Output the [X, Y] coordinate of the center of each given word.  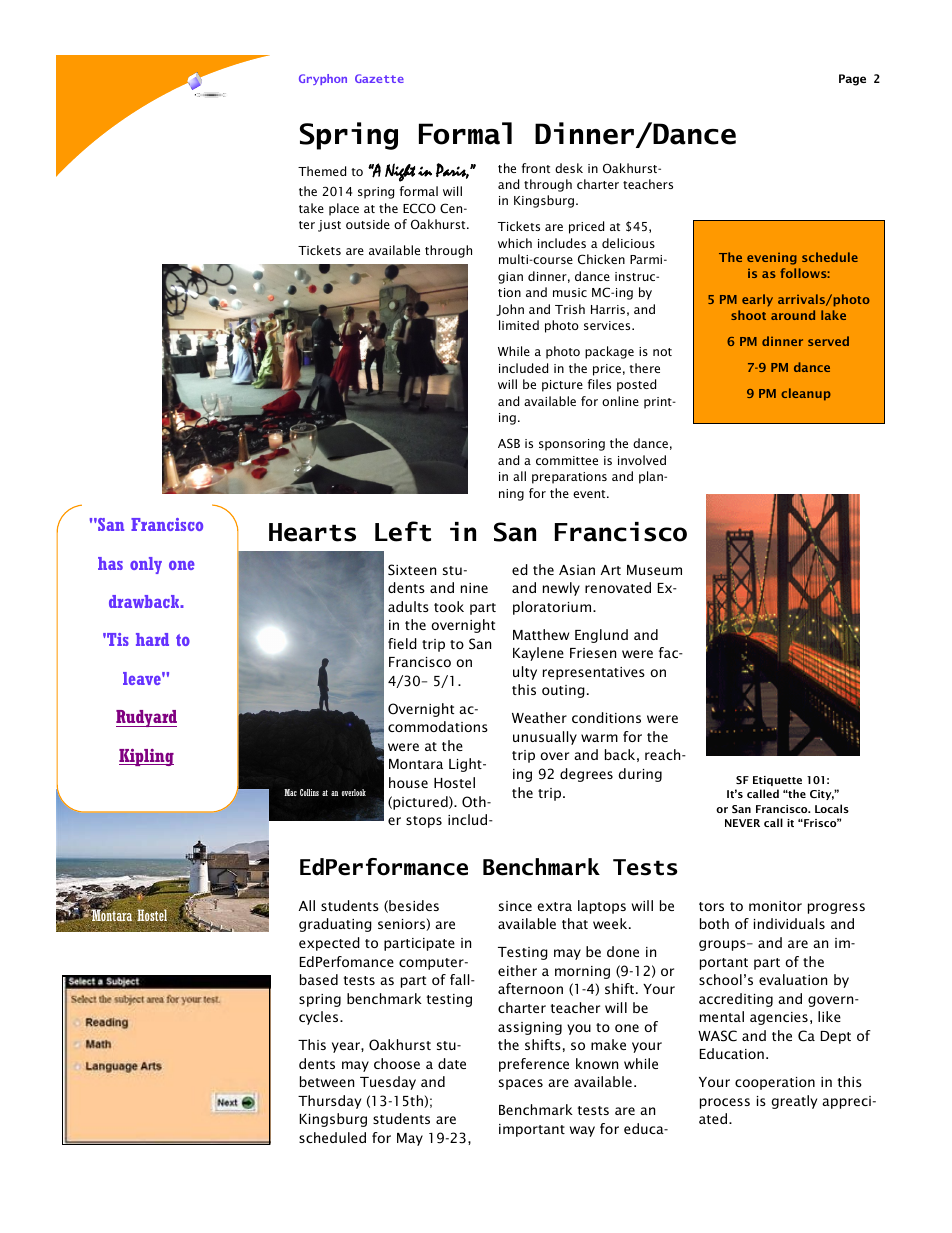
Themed [322, 171]
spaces [521, 1084]
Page [852, 80]
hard [152, 639]
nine [474, 588]
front [536, 168]
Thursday [329, 1102]
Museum [654, 570]
